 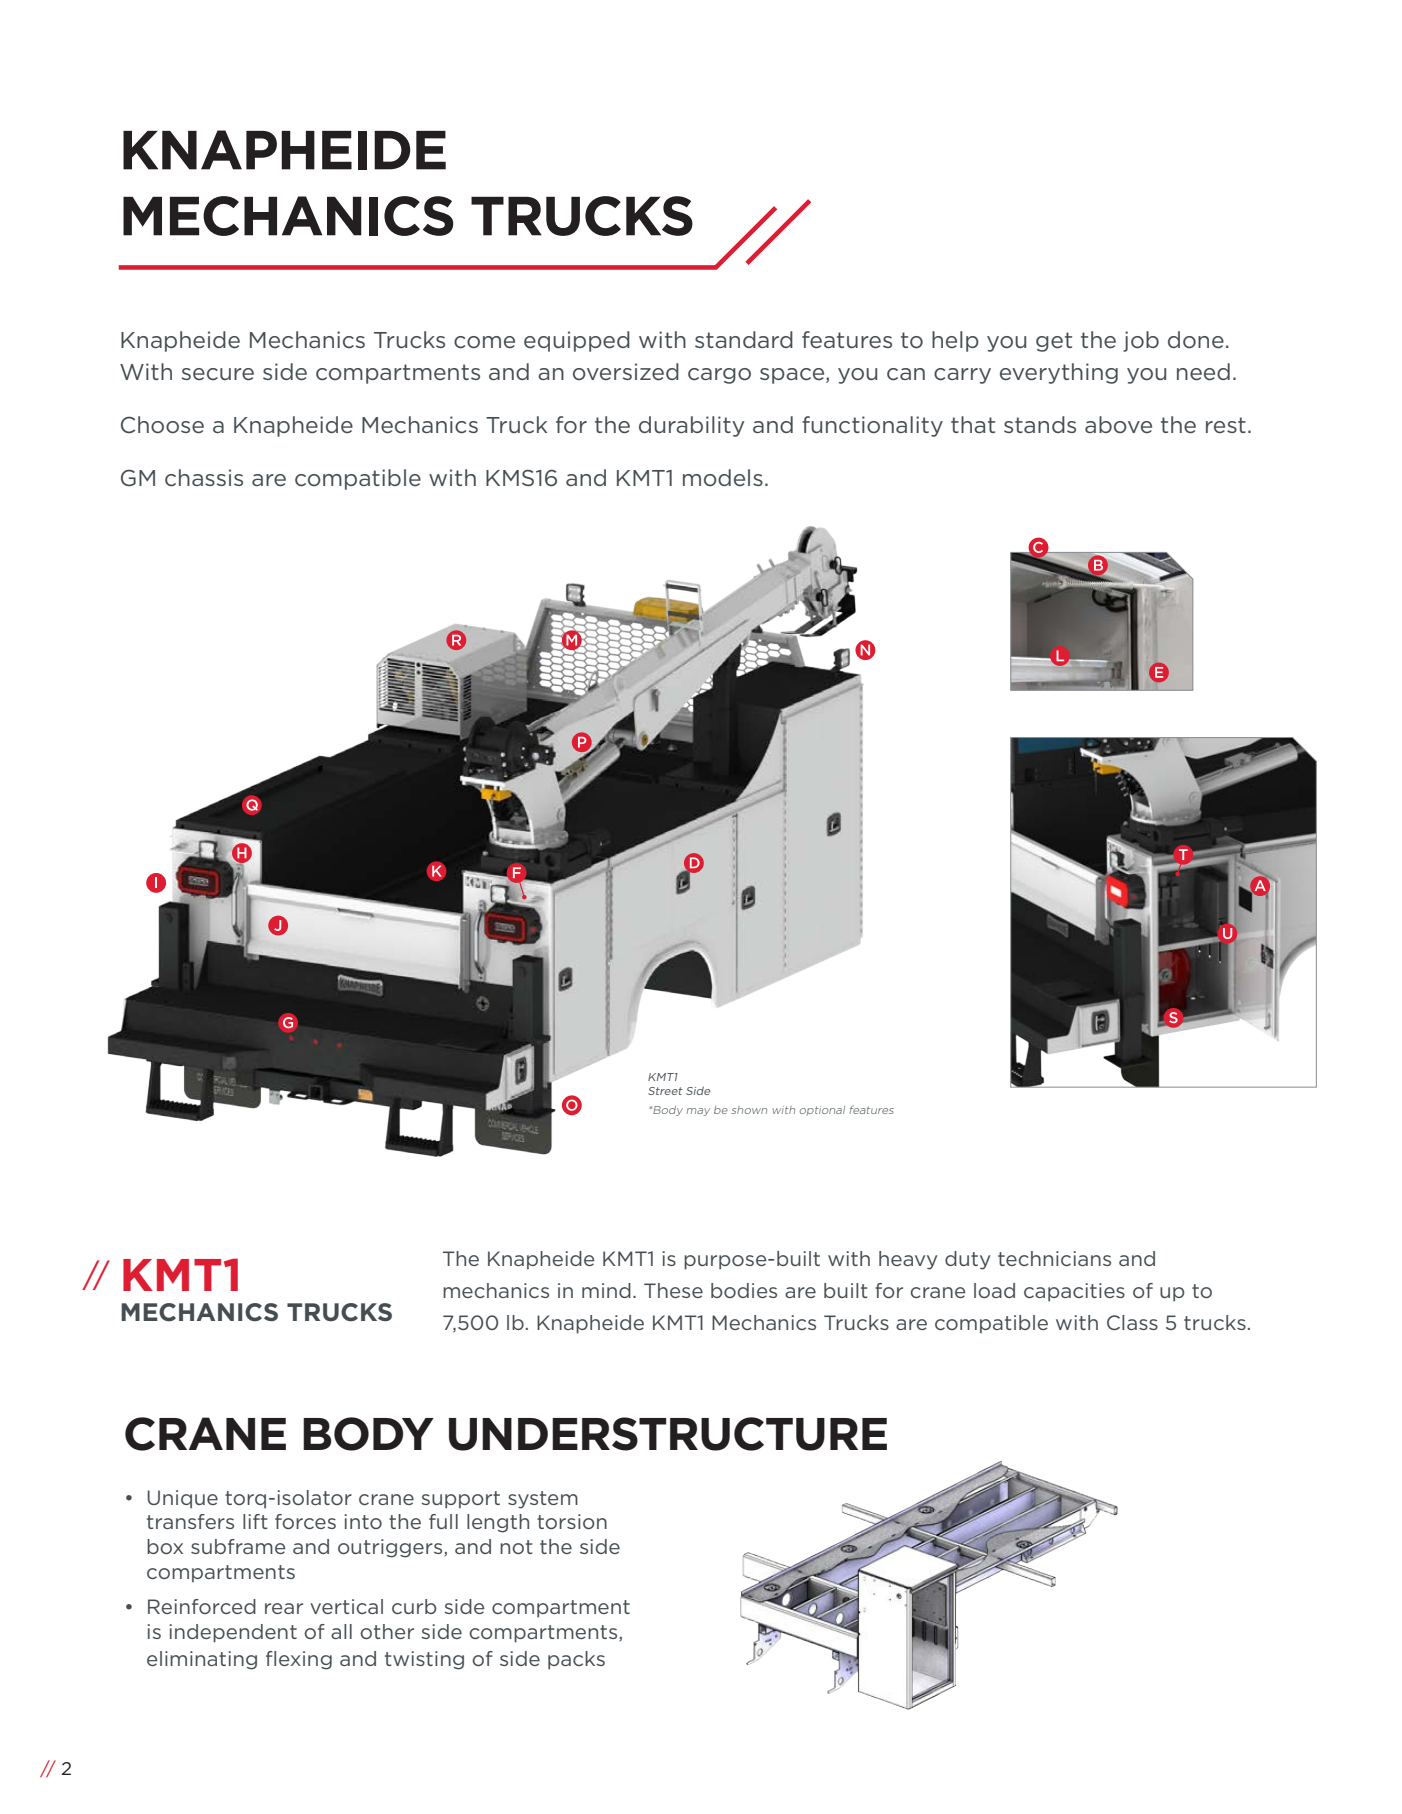 I want to click on chassis, so click(x=204, y=478).
